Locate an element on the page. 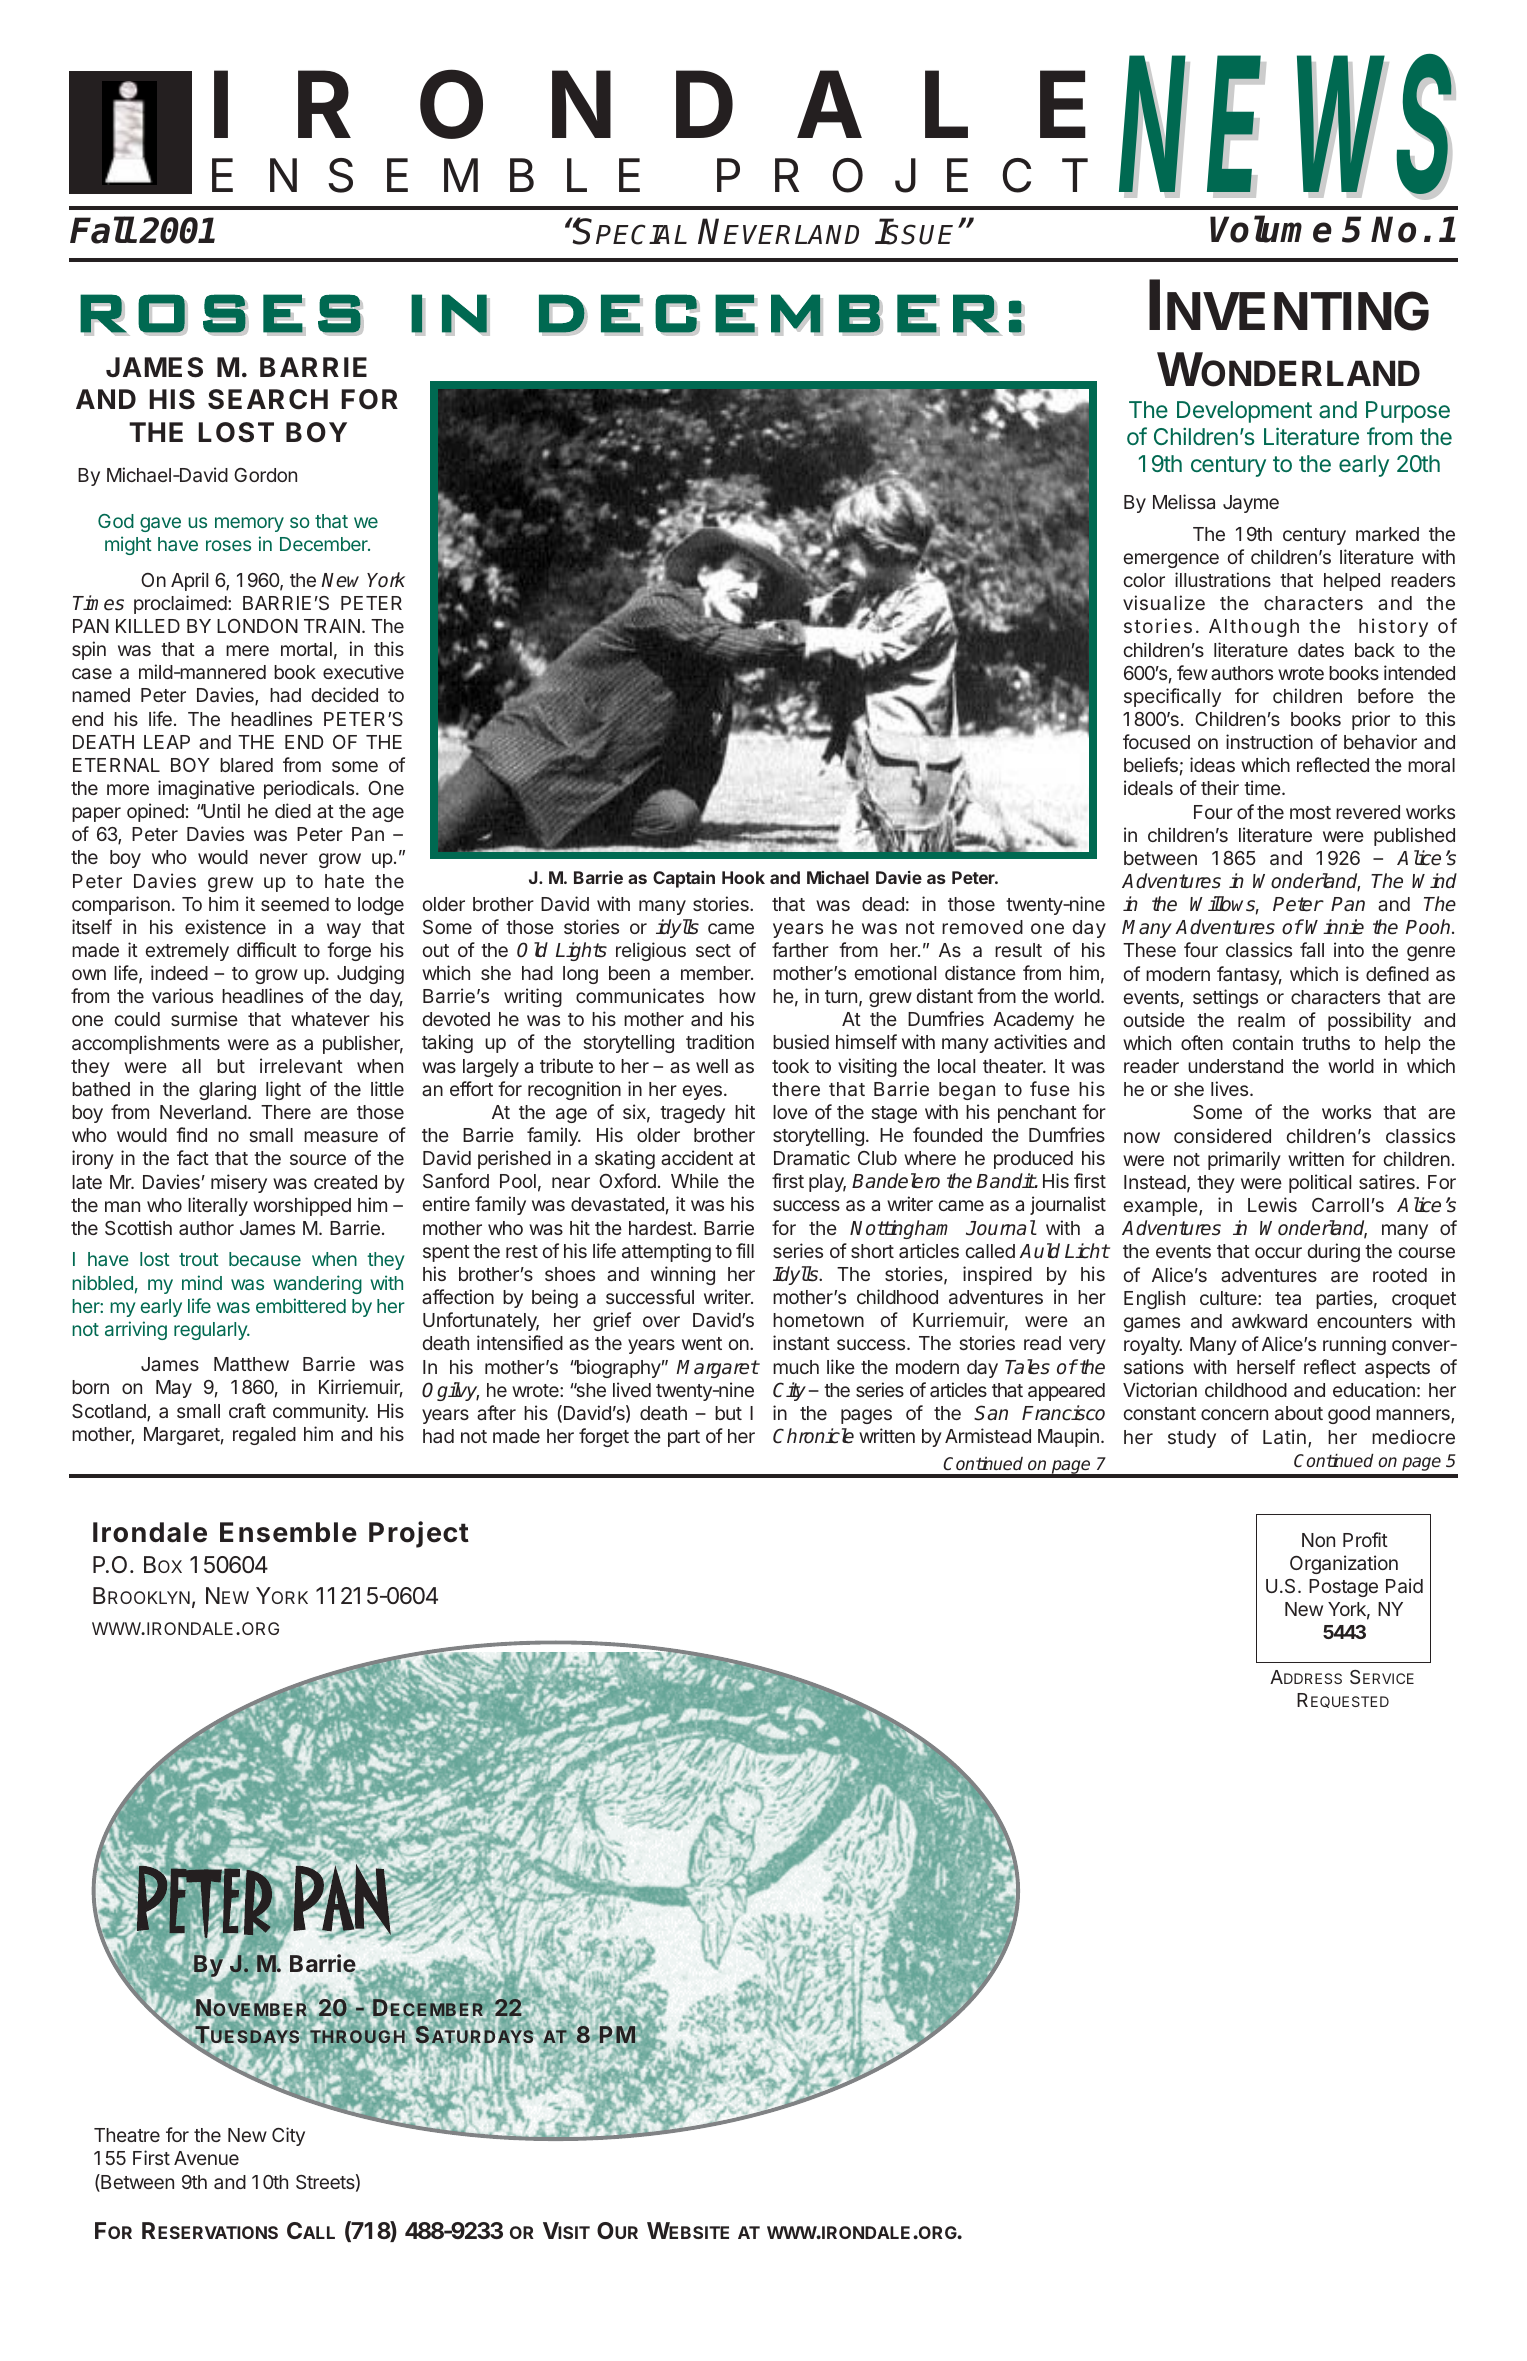 The height and width of the document is (2361, 1527). Theatre is located at coordinates (127, 2135).
